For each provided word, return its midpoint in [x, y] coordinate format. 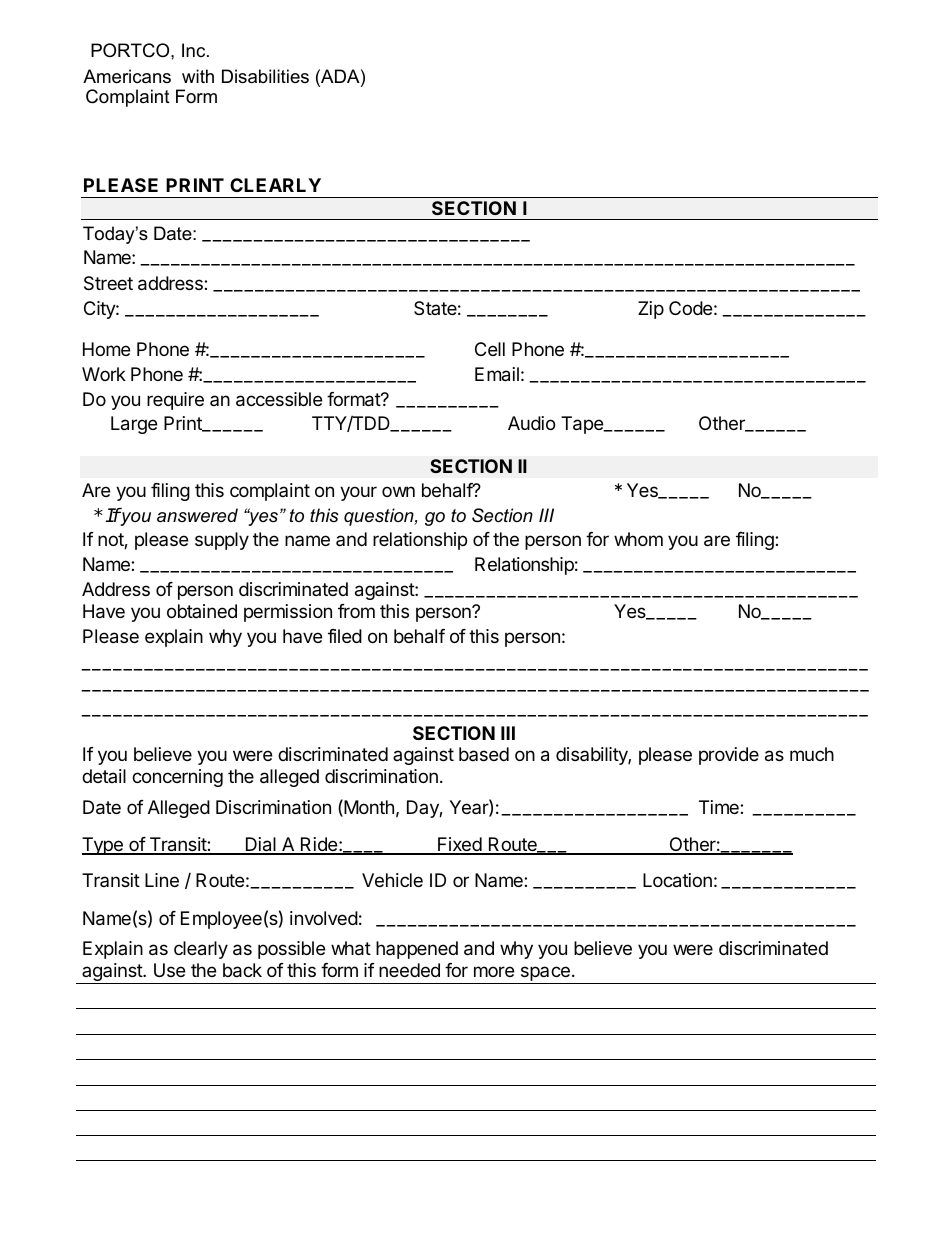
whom [638, 539]
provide [729, 756]
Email [497, 374]
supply [222, 541]
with [198, 76]
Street [108, 283]
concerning [177, 778]
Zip [651, 310]
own [398, 491]
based [484, 754]
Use [169, 970]
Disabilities [265, 76]
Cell [490, 349]
